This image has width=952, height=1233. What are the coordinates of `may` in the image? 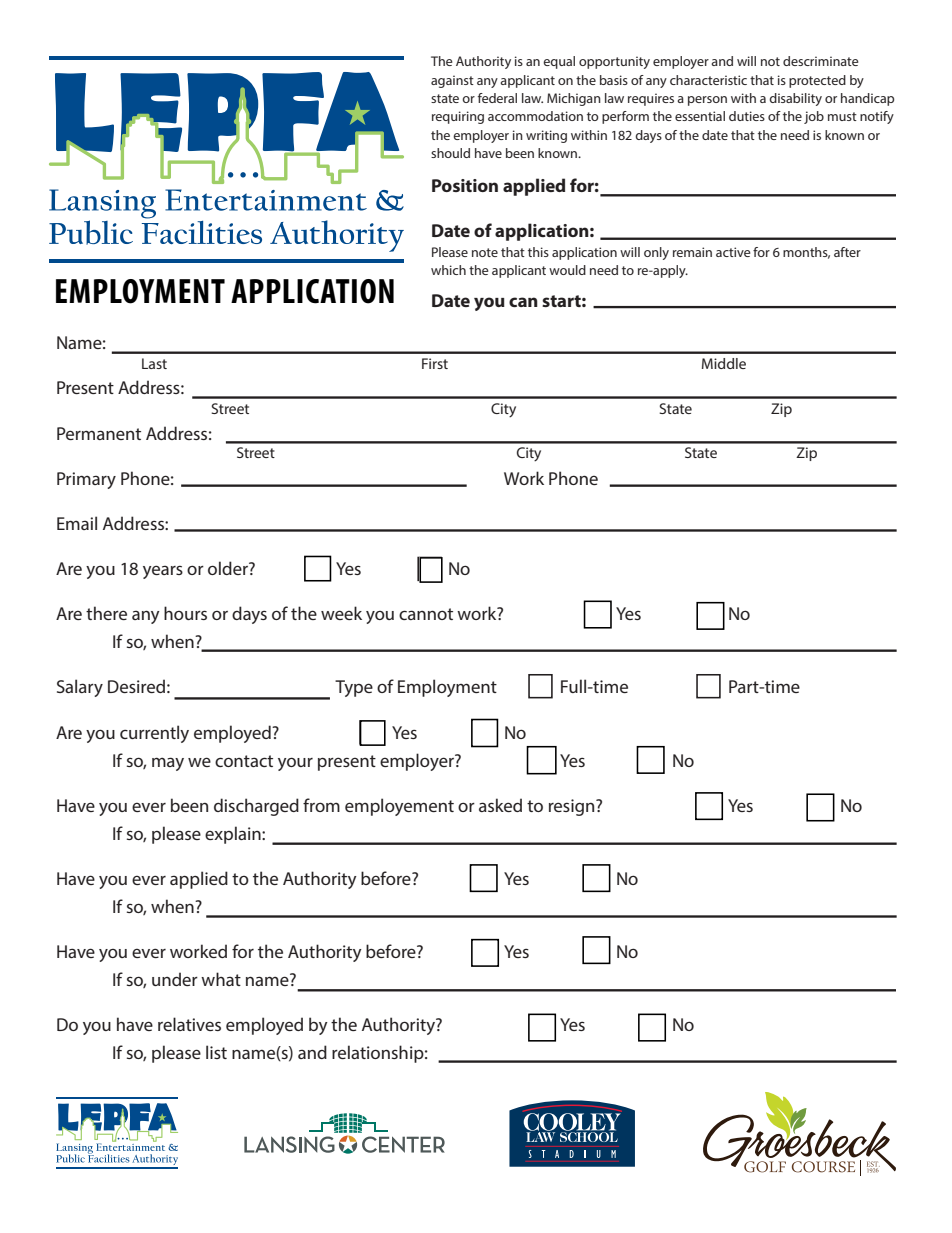 It's located at (168, 764).
